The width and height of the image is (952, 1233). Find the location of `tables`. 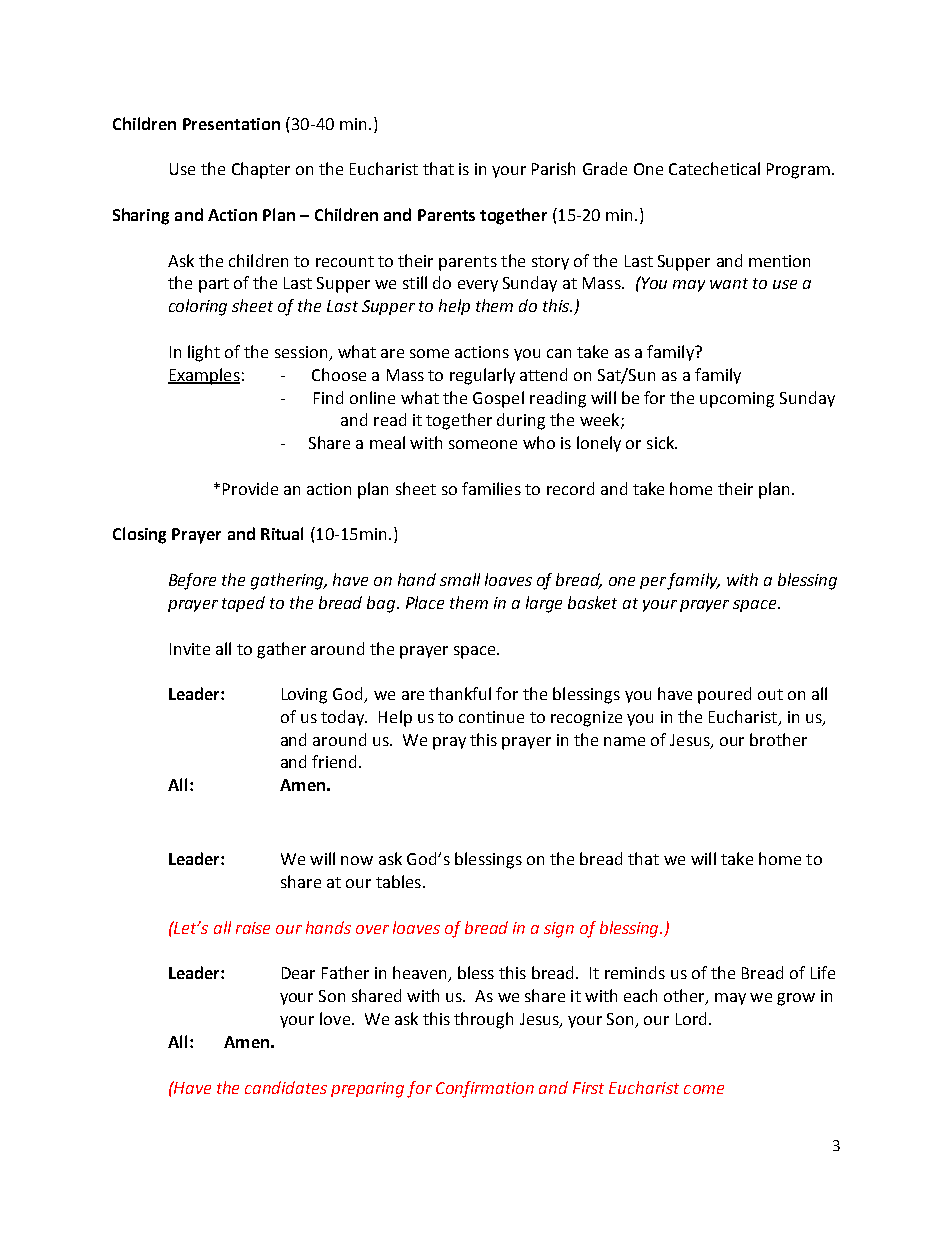

tables is located at coordinates (400, 881).
